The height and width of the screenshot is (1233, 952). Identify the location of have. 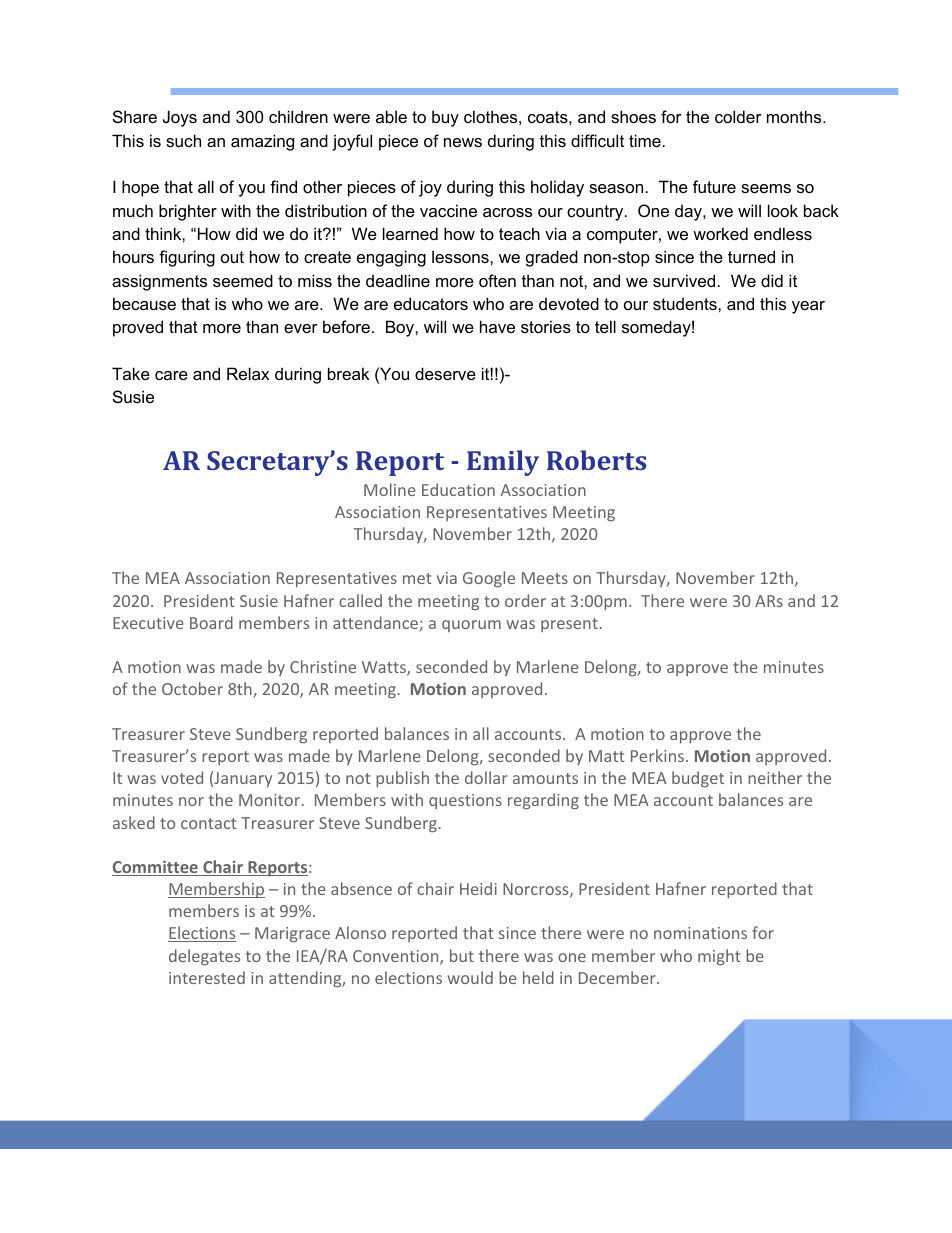
(497, 326).
